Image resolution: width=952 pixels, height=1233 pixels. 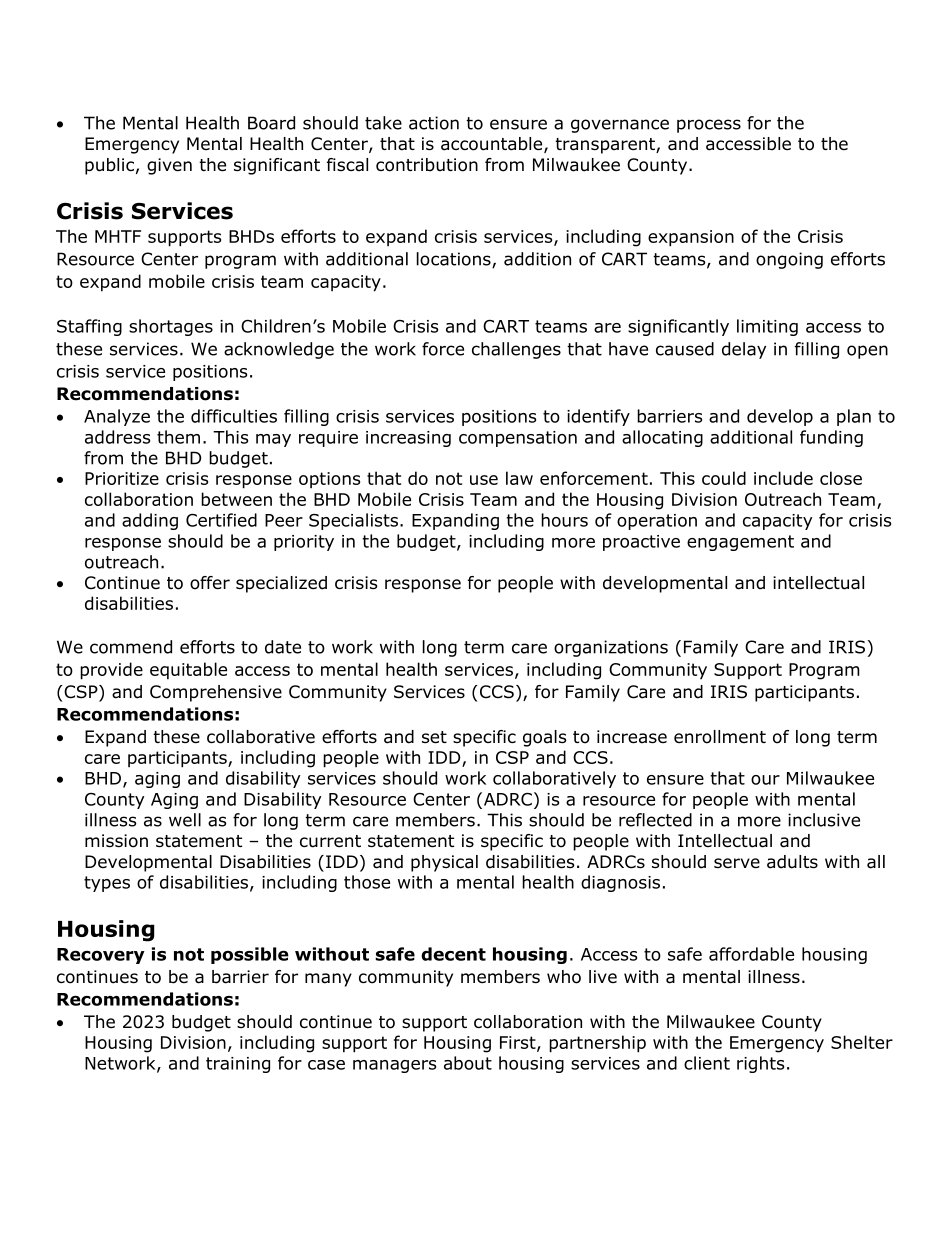 I want to click on Comprehensive, so click(x=216, y=693).
